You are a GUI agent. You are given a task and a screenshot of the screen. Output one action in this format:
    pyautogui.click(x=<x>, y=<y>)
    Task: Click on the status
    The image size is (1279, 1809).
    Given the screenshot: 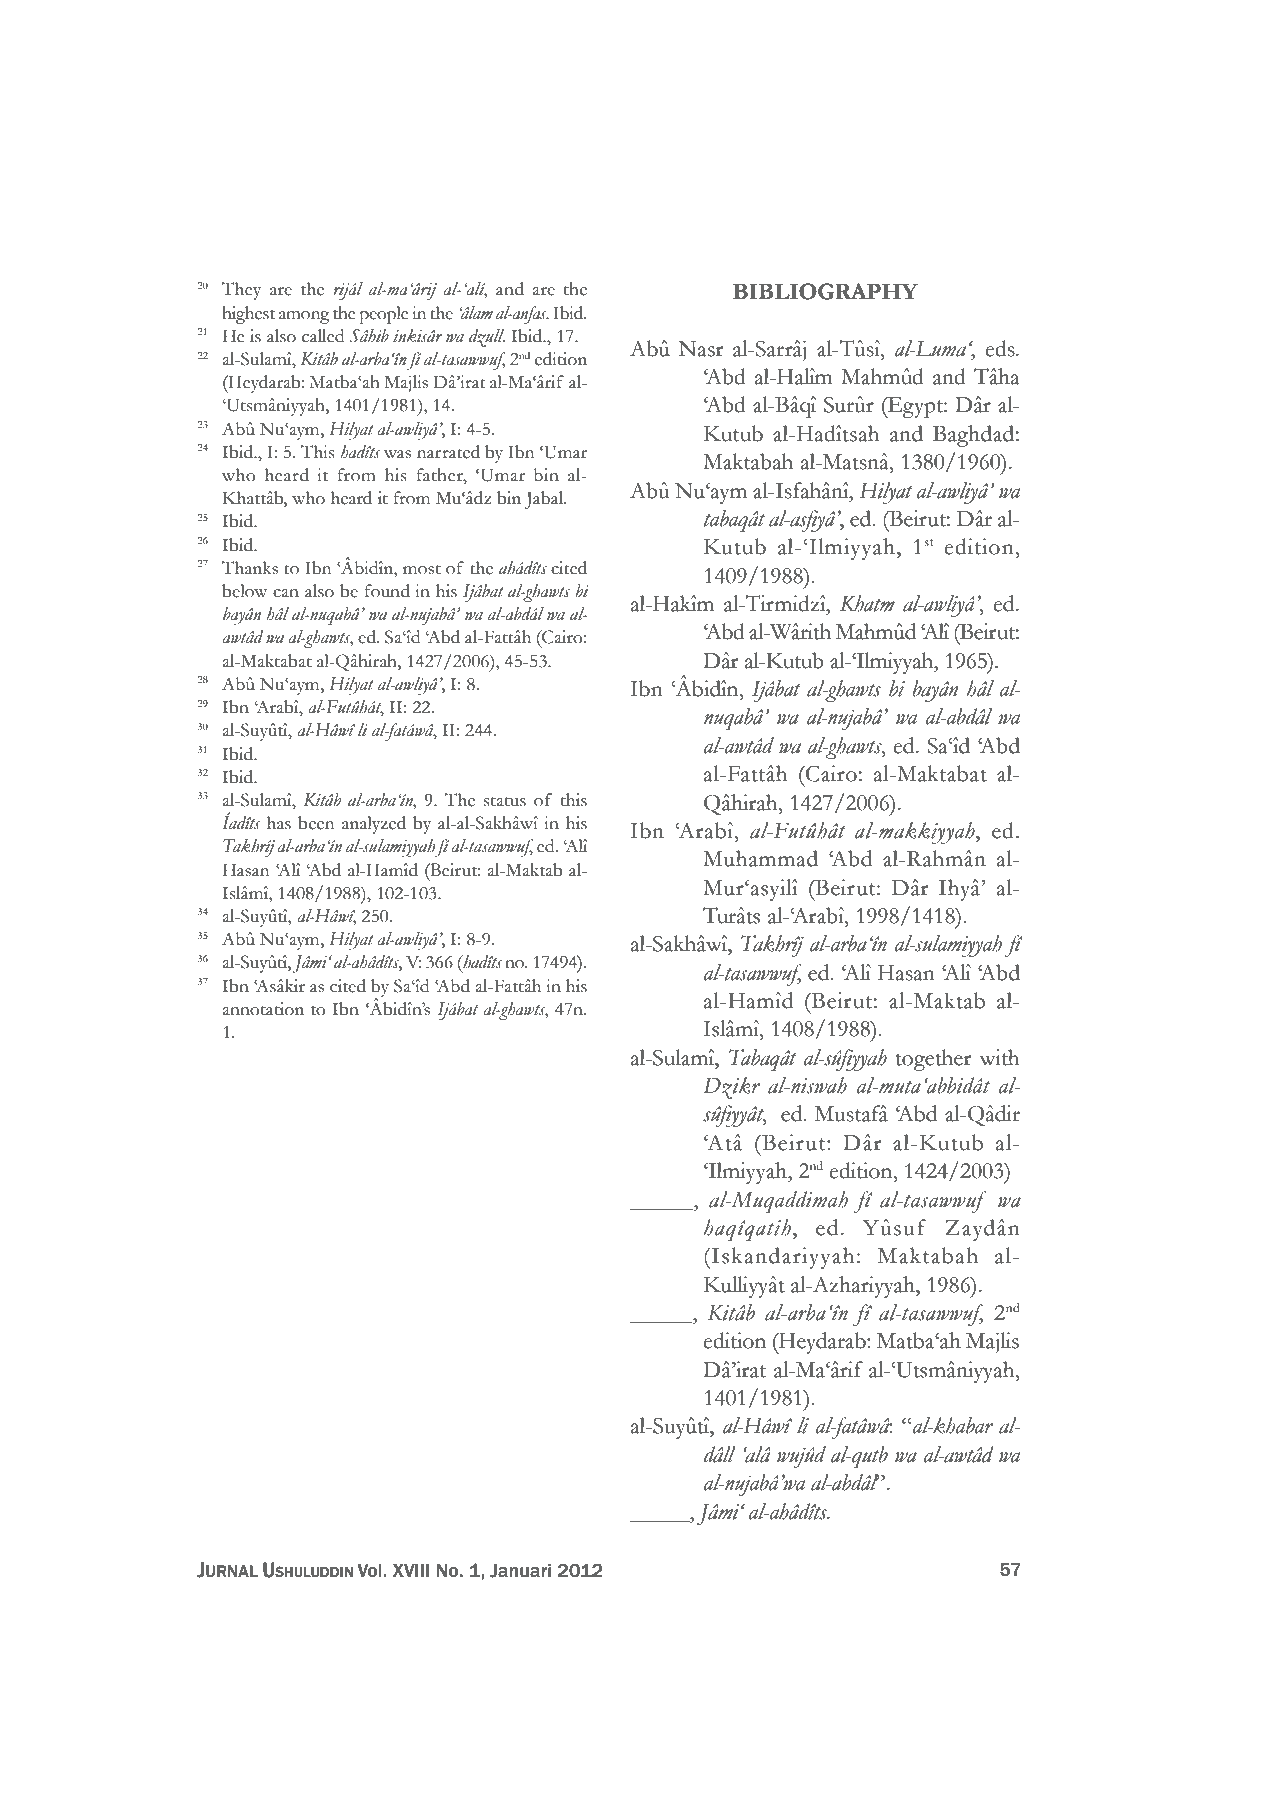 What is the action you would take?
    pyautogui.click(x=505, y=801)
